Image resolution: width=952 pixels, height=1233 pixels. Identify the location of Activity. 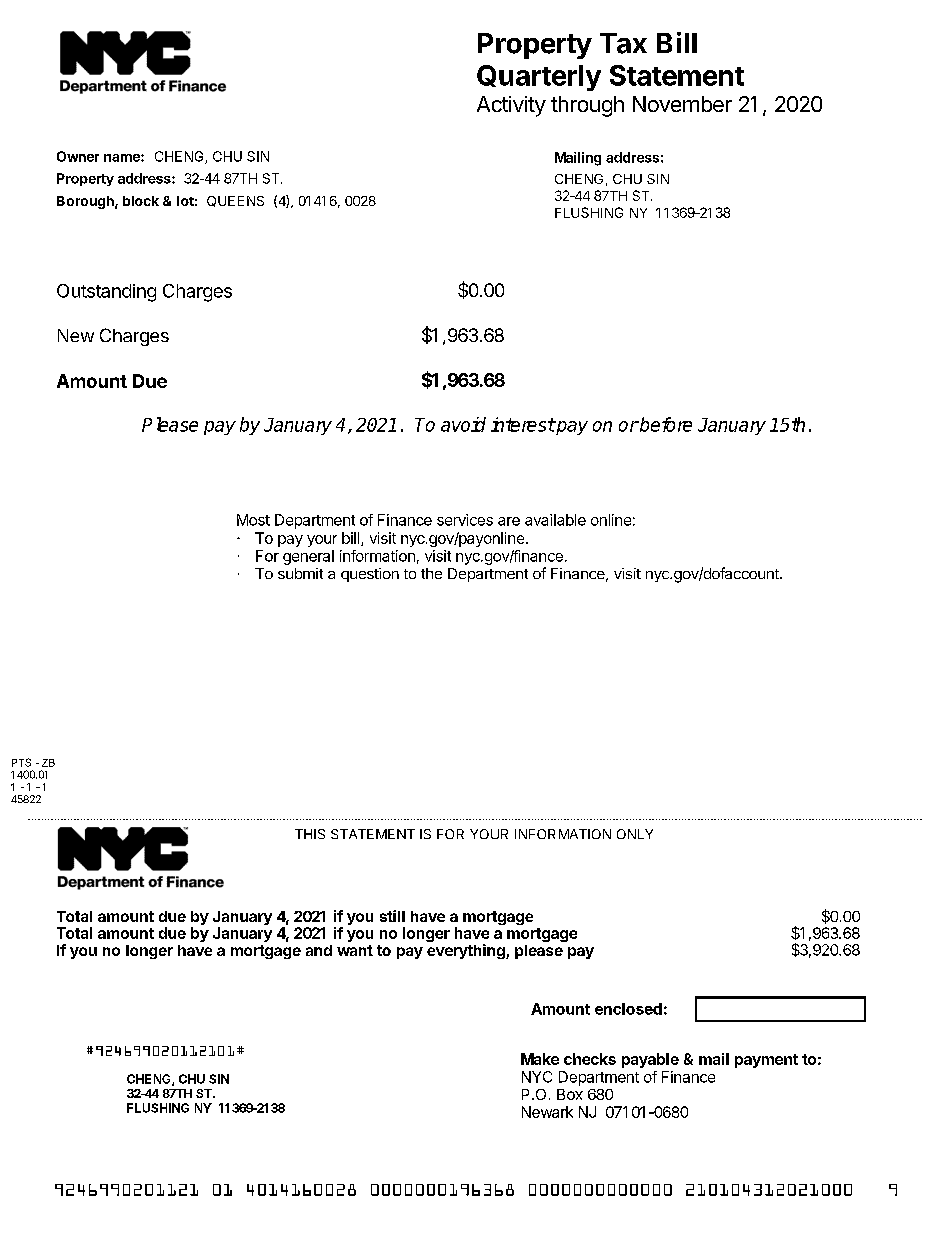
(511, 106).
